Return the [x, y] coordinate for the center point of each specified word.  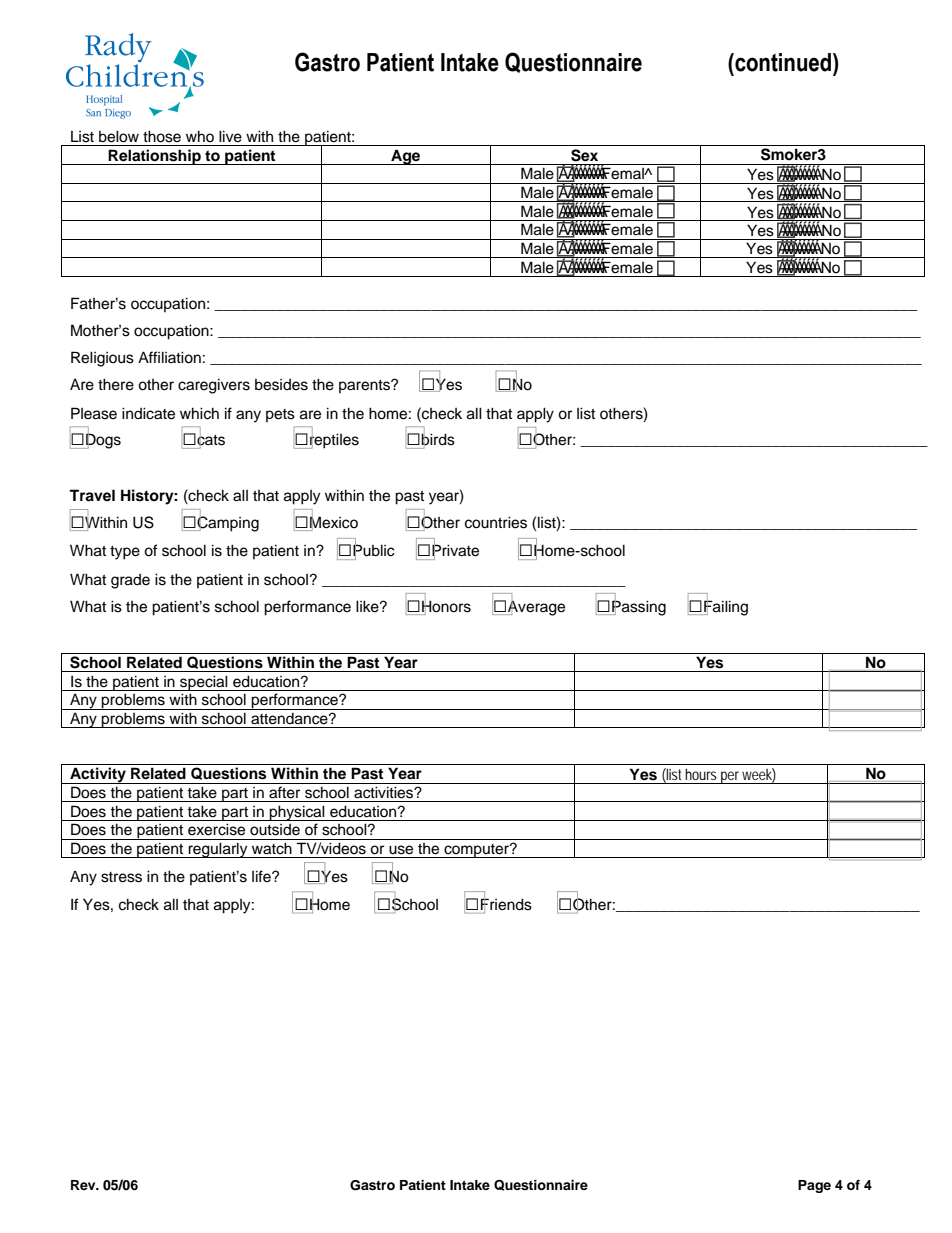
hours [701, 774]
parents [365, 386]
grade [130, 581]
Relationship [155, 157]
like [368, 606]
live [230, 136]
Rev [84, 1185]
